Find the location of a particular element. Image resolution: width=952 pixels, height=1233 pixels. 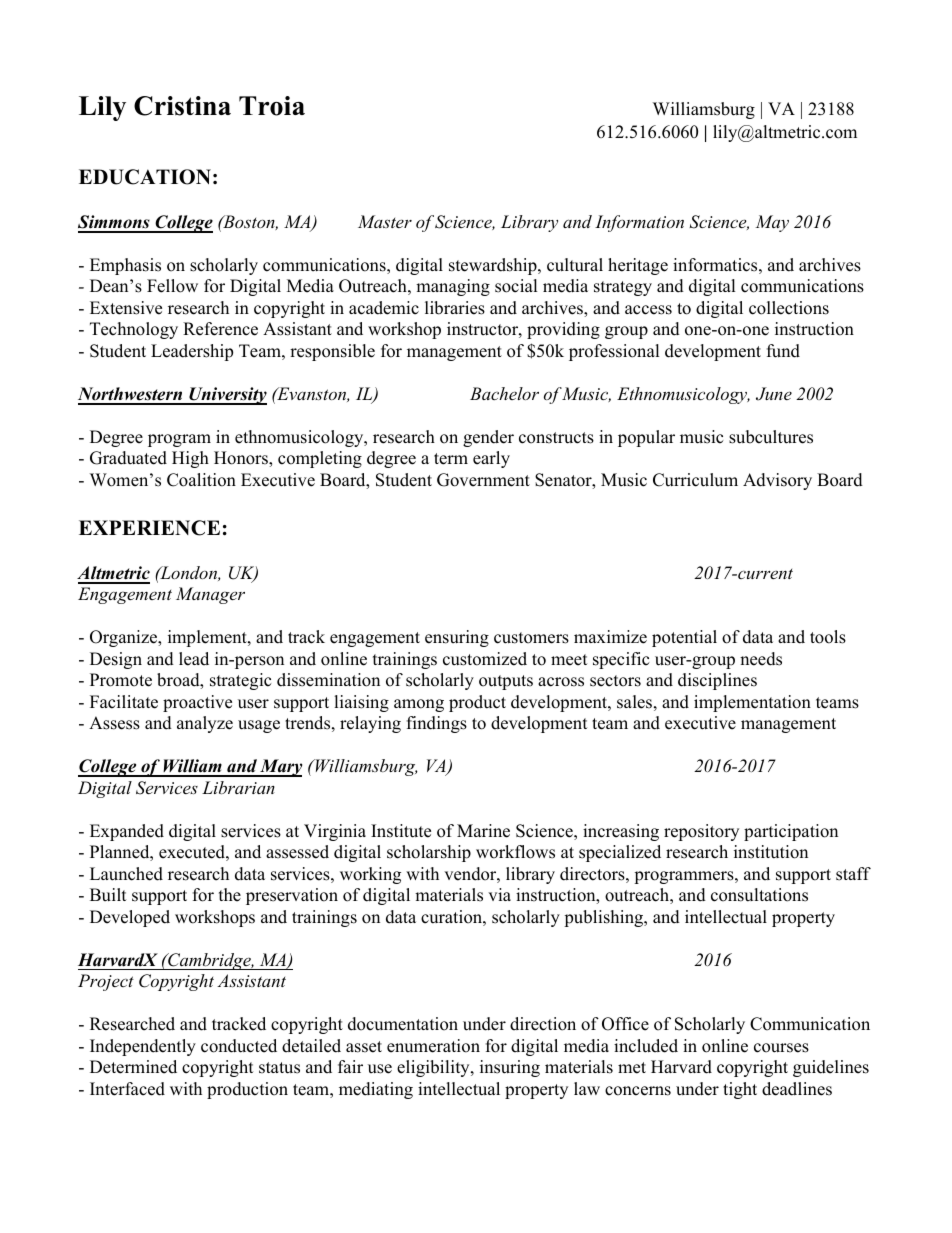

Manager is located at coordinates (210, 595).
